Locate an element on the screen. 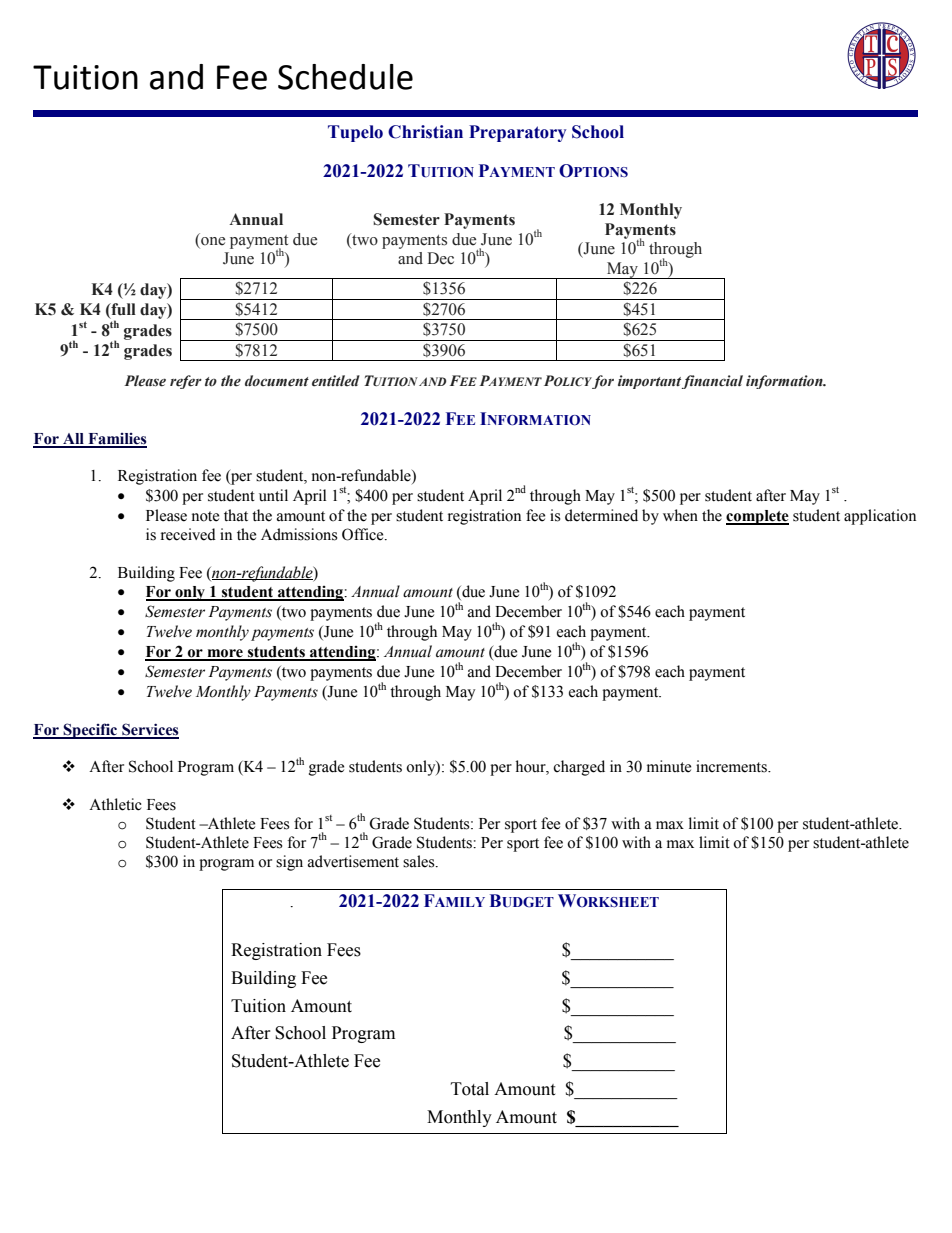  Schedule is located at coordinates (345, 77).
